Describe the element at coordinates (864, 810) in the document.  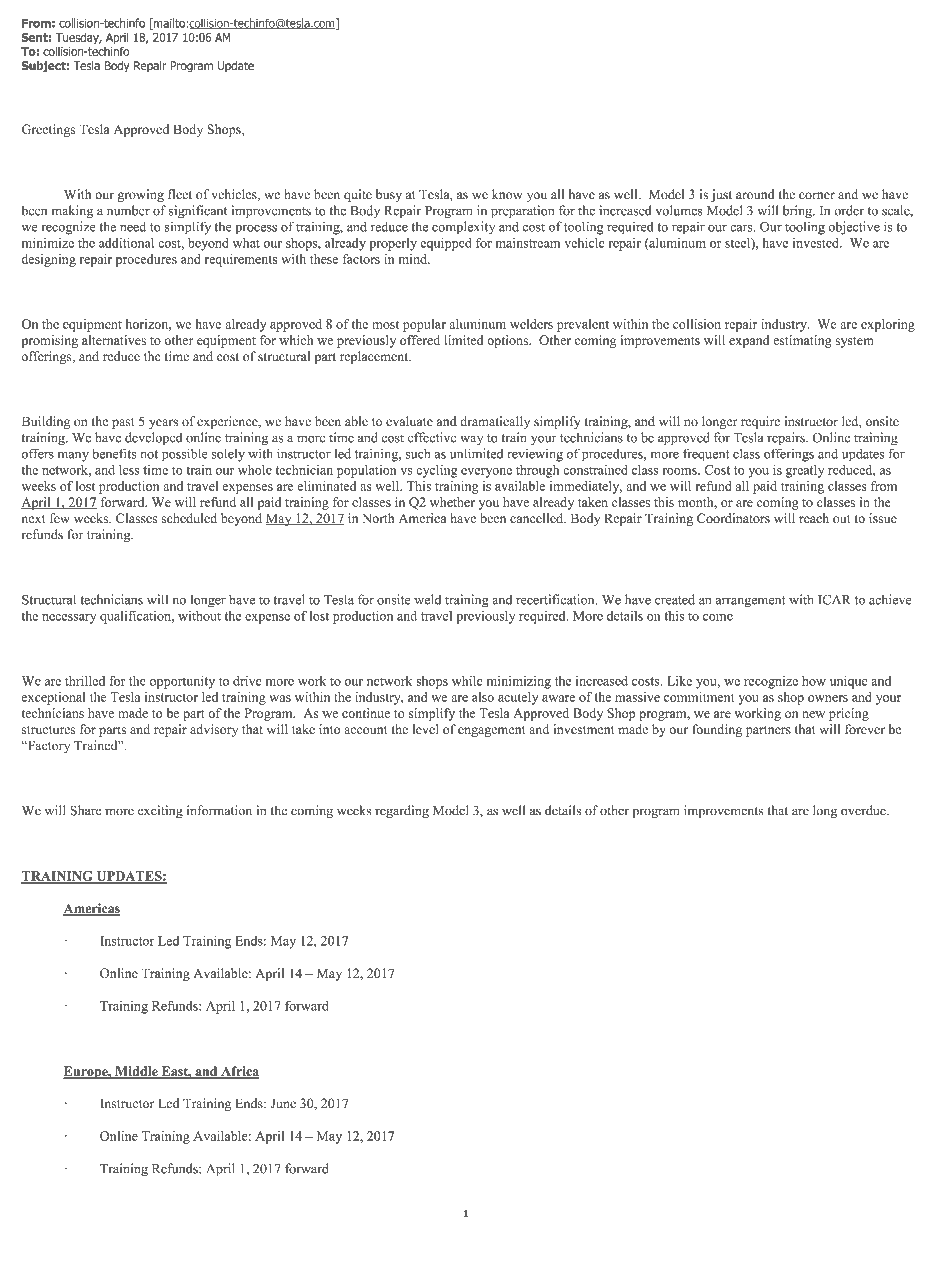
I see `overdue` at that location.
